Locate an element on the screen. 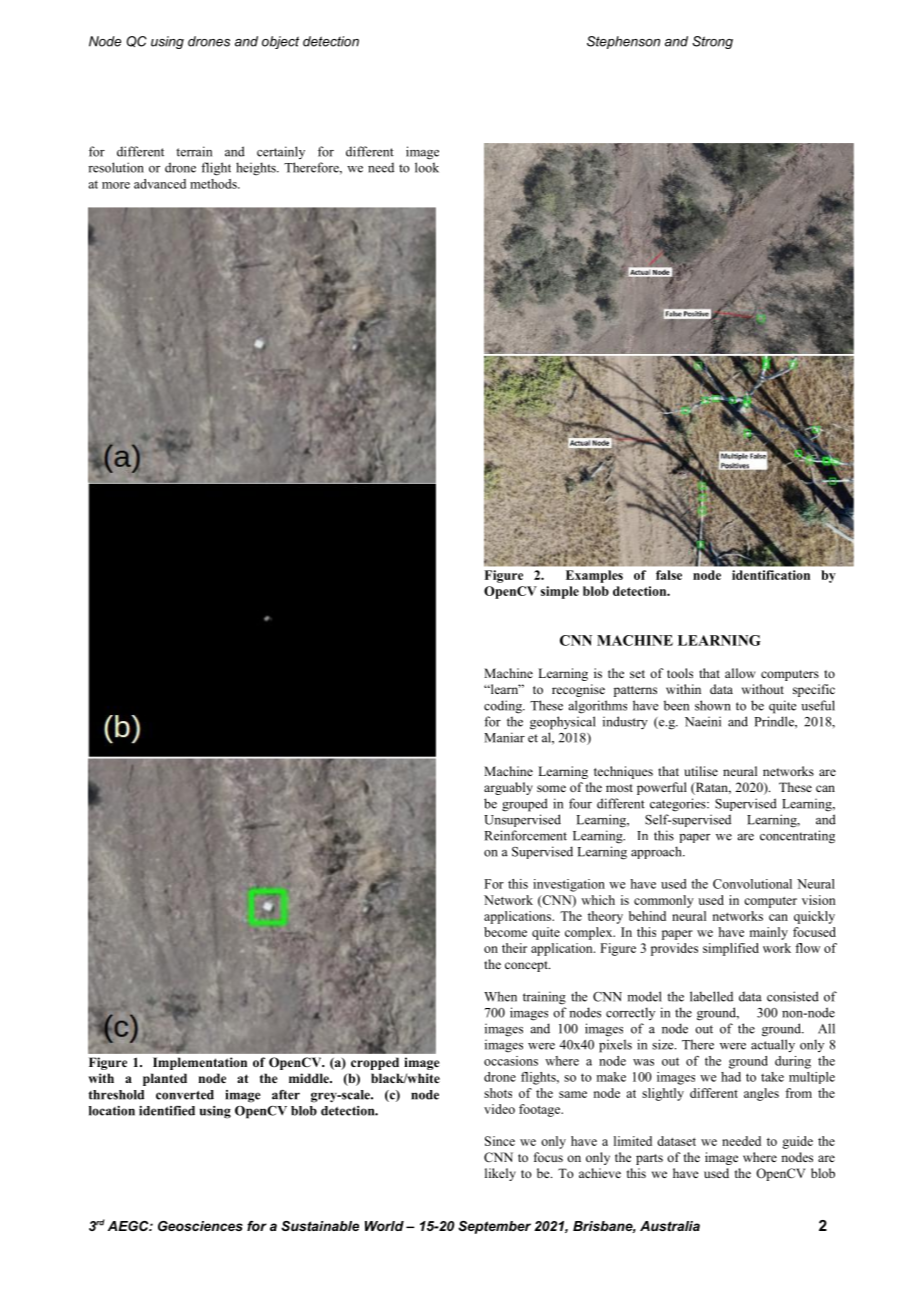 This screenshot has height=1308, width=924. look is located at coordinates (427, 167).
